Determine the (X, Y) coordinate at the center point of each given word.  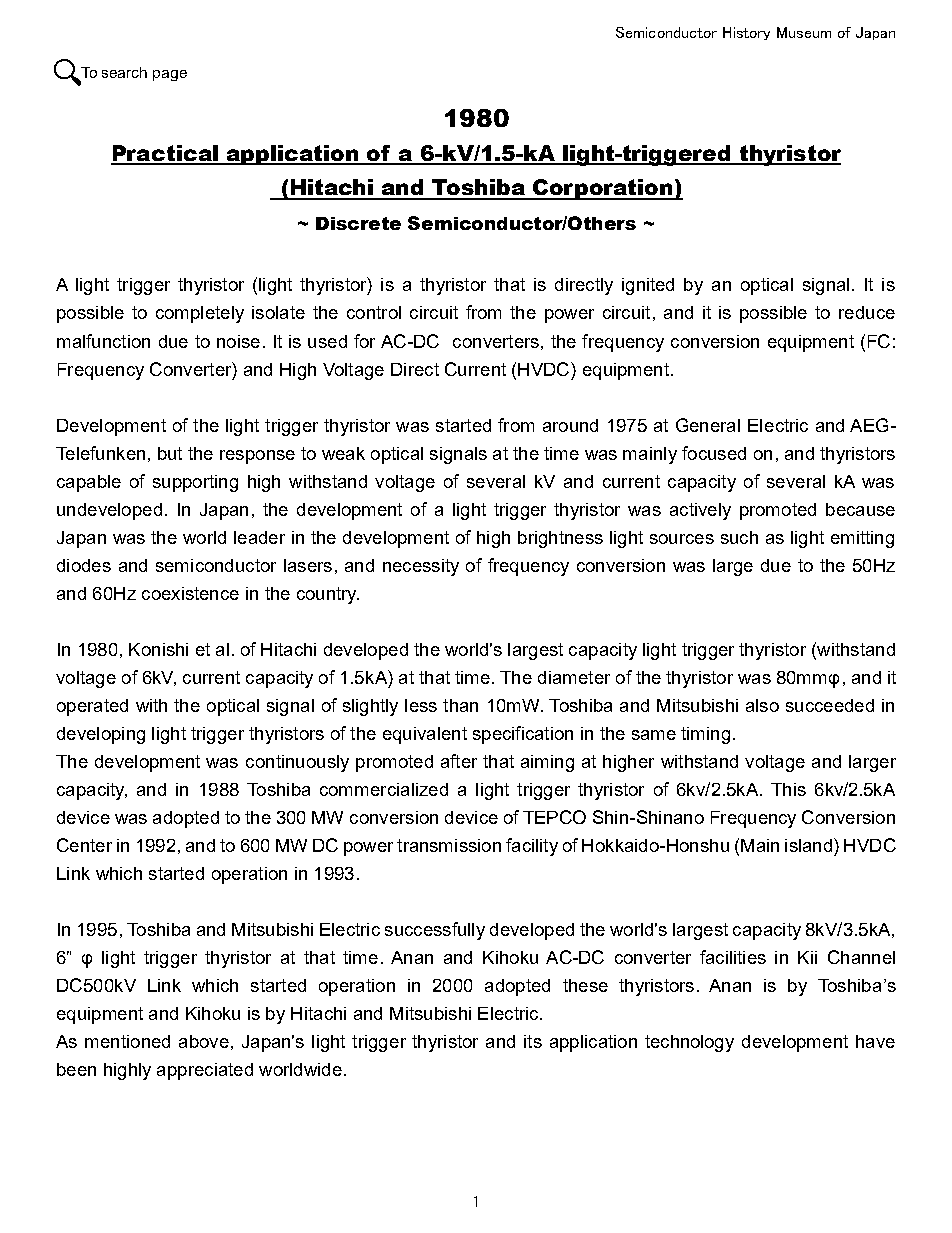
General (708, 425)
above (204, 1041)
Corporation (603, 189)
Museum (804, 32)
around (570, 425)
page (170, 75)
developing (101, 735)
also (762, 705)
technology (689, 1043)
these (585, 985)
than (460, 705)
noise (238, 341)
